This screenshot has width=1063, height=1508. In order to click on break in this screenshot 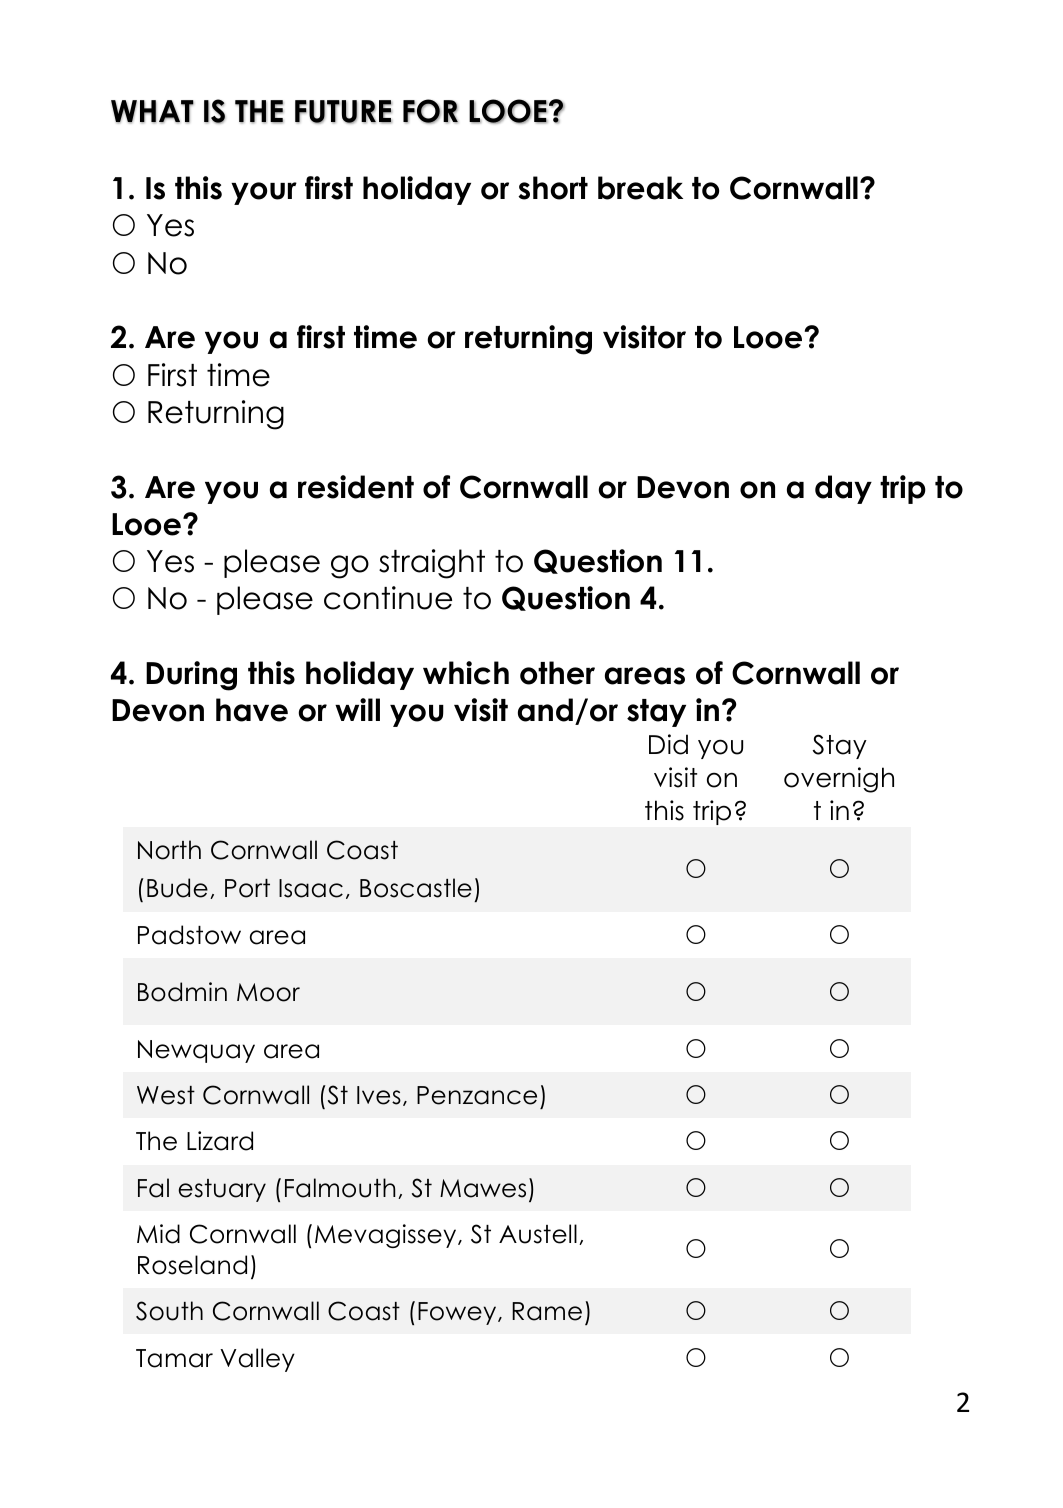, I will do `click(640, 188)`.
